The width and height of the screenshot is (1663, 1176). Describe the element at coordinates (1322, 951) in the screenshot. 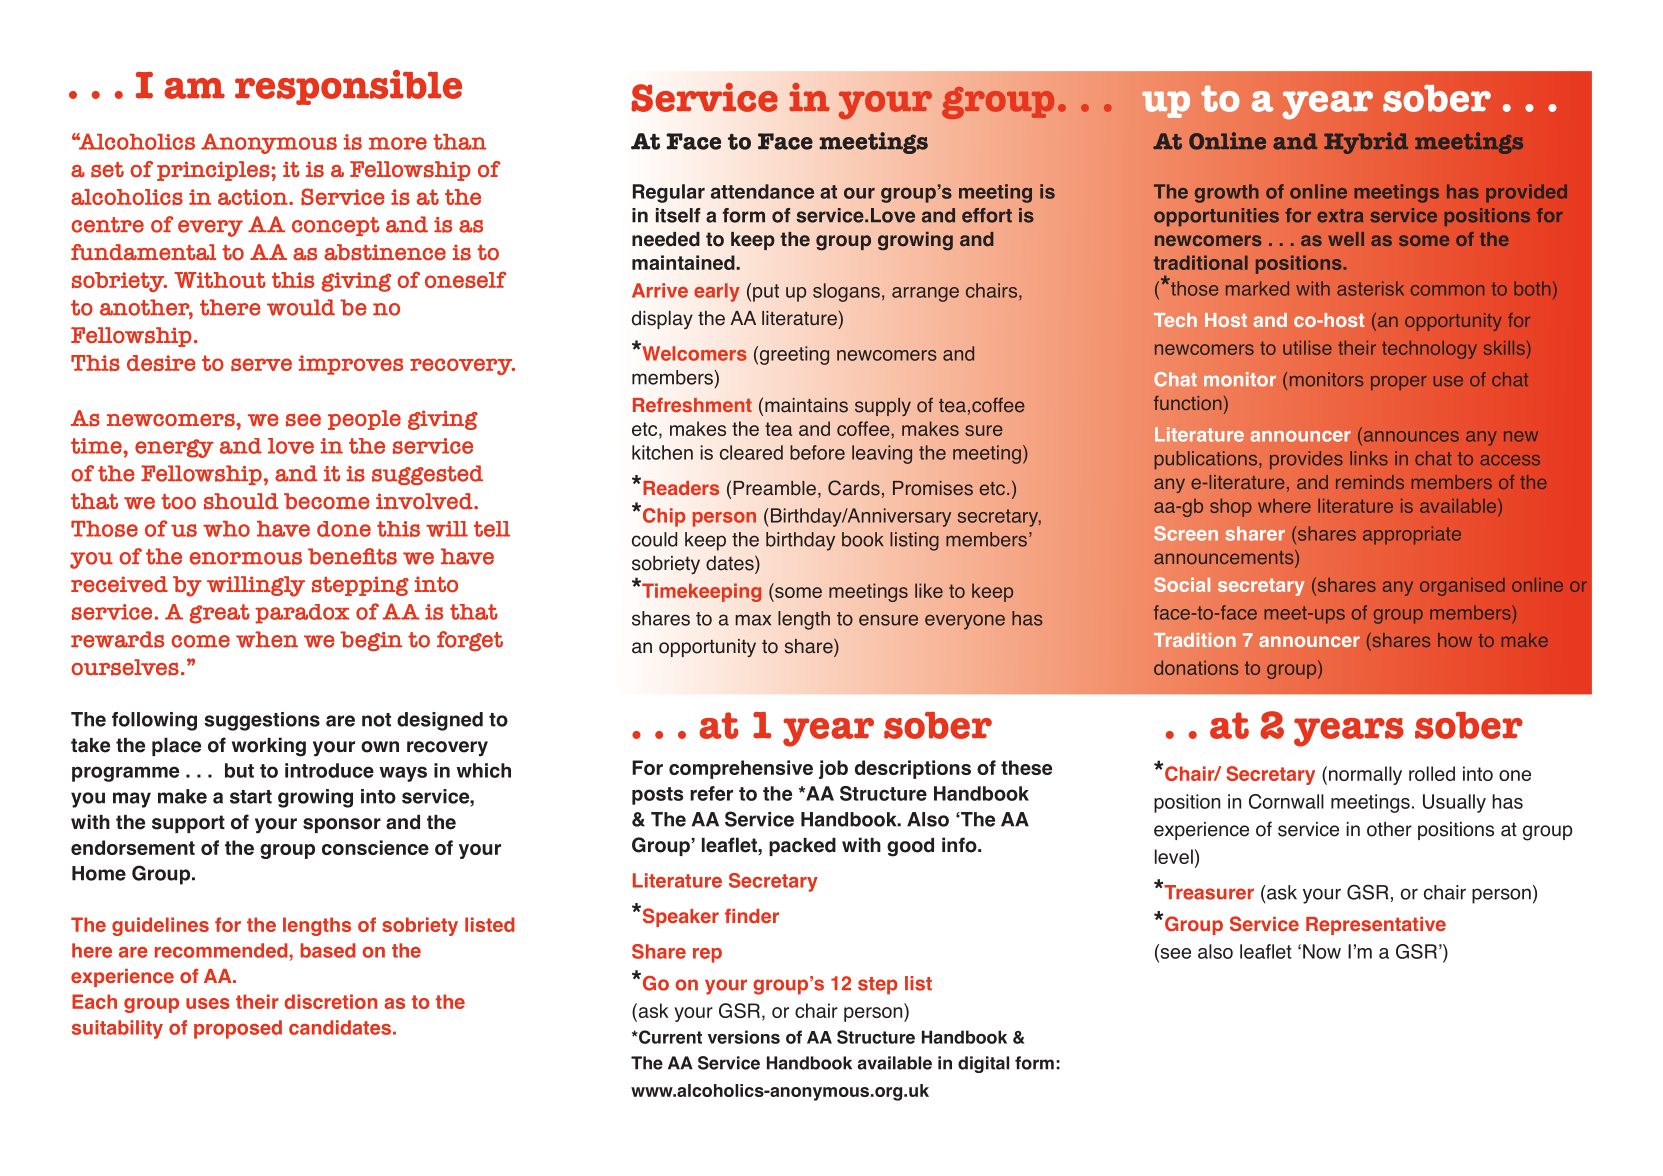

I see `Now` at that location.
